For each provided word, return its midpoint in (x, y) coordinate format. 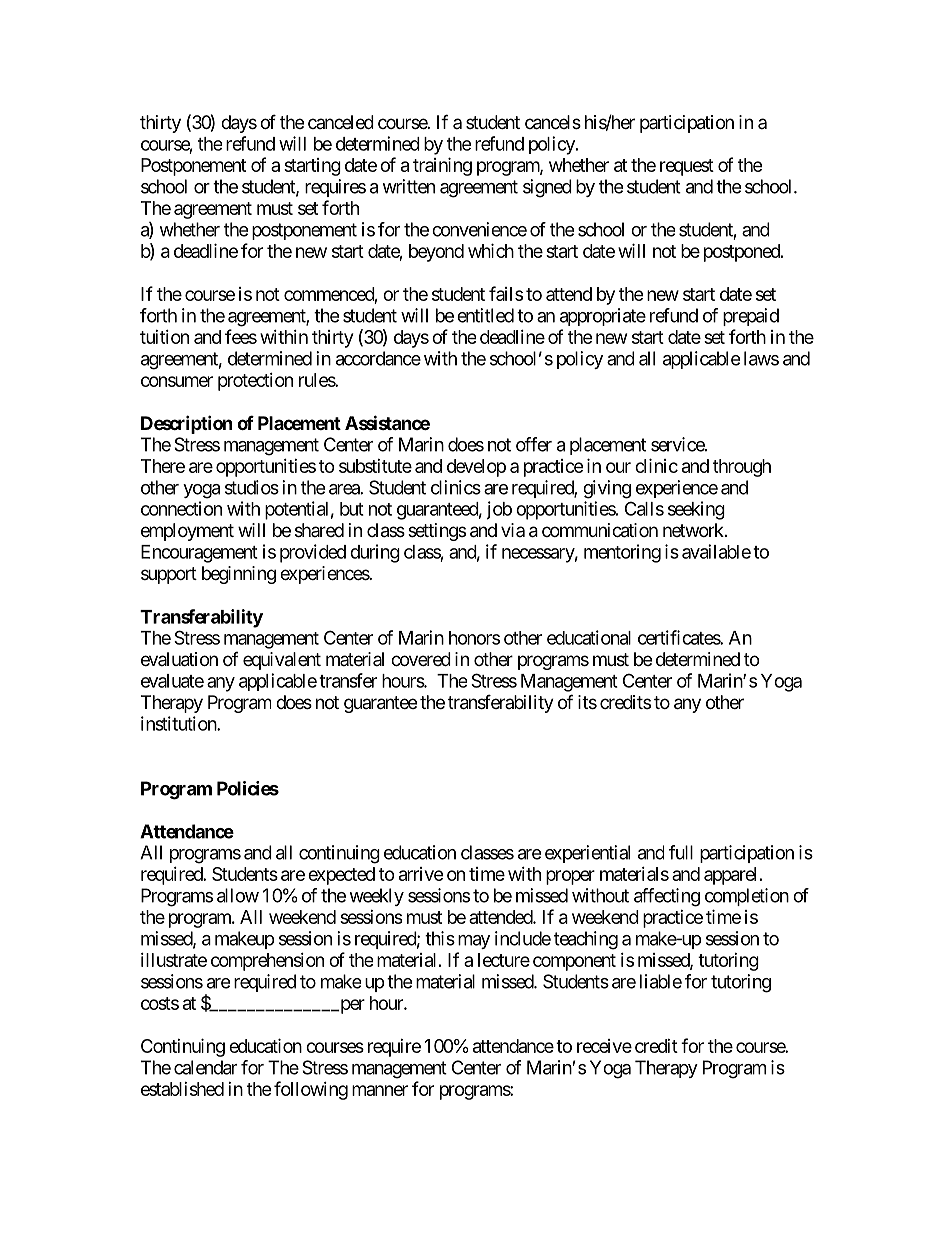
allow (238, 895)
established (182, 1089)
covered (421, 659)
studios (252, 487)
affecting (667, 897)
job (499, 510)
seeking (696, 510)
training (442, 166)
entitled (485, 315)
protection (255, 382)
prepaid (751, 317)
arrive (421, 874)
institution (179, 723)
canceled (341, 122)
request (687, 167)
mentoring (622, 553)
